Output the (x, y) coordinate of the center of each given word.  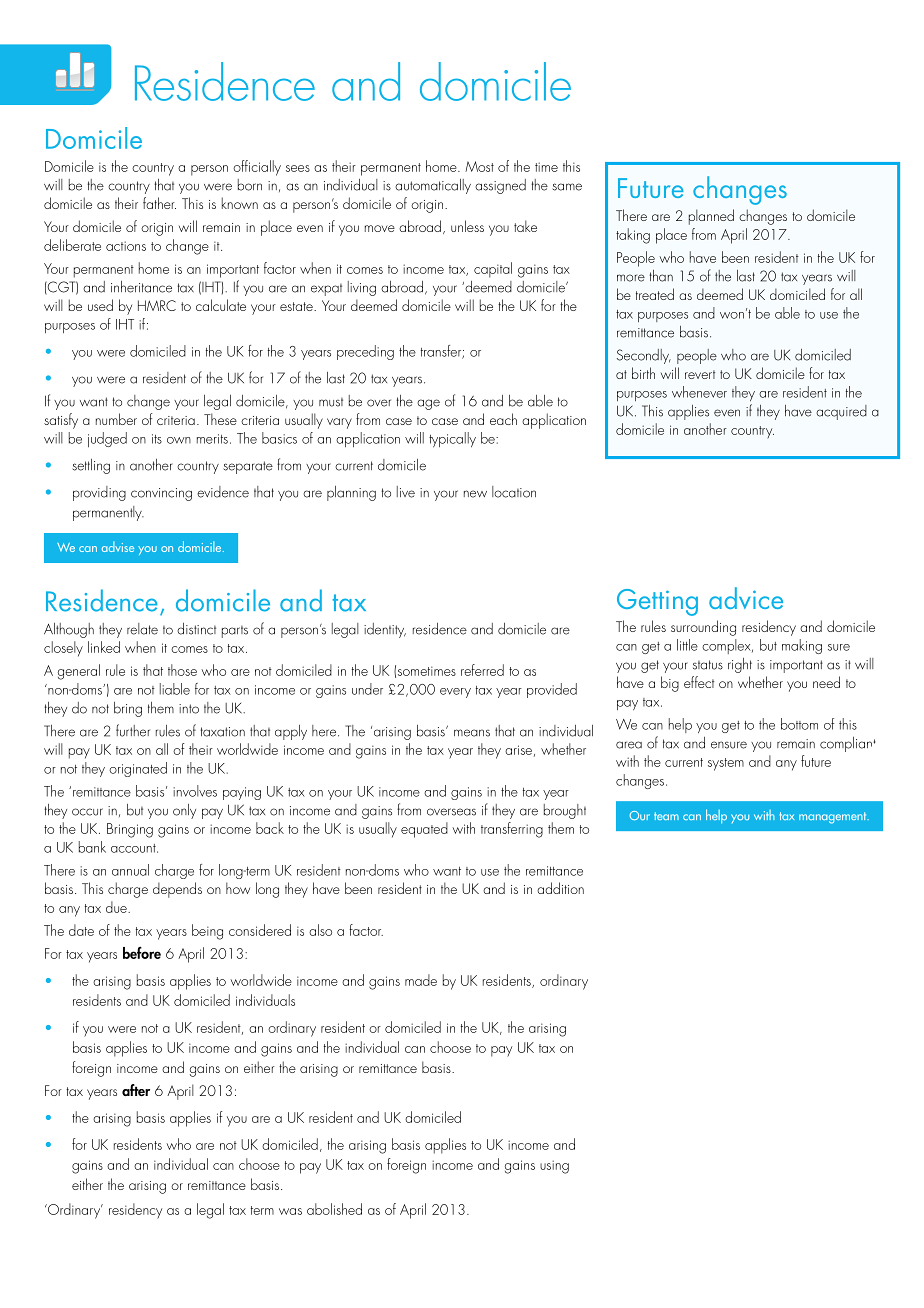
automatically (433, 186)
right (740, 665)
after (136, 1090)
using (554, 1167)
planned (711, 217)
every (455, 693)
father (159, 203)
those (182, 670)
